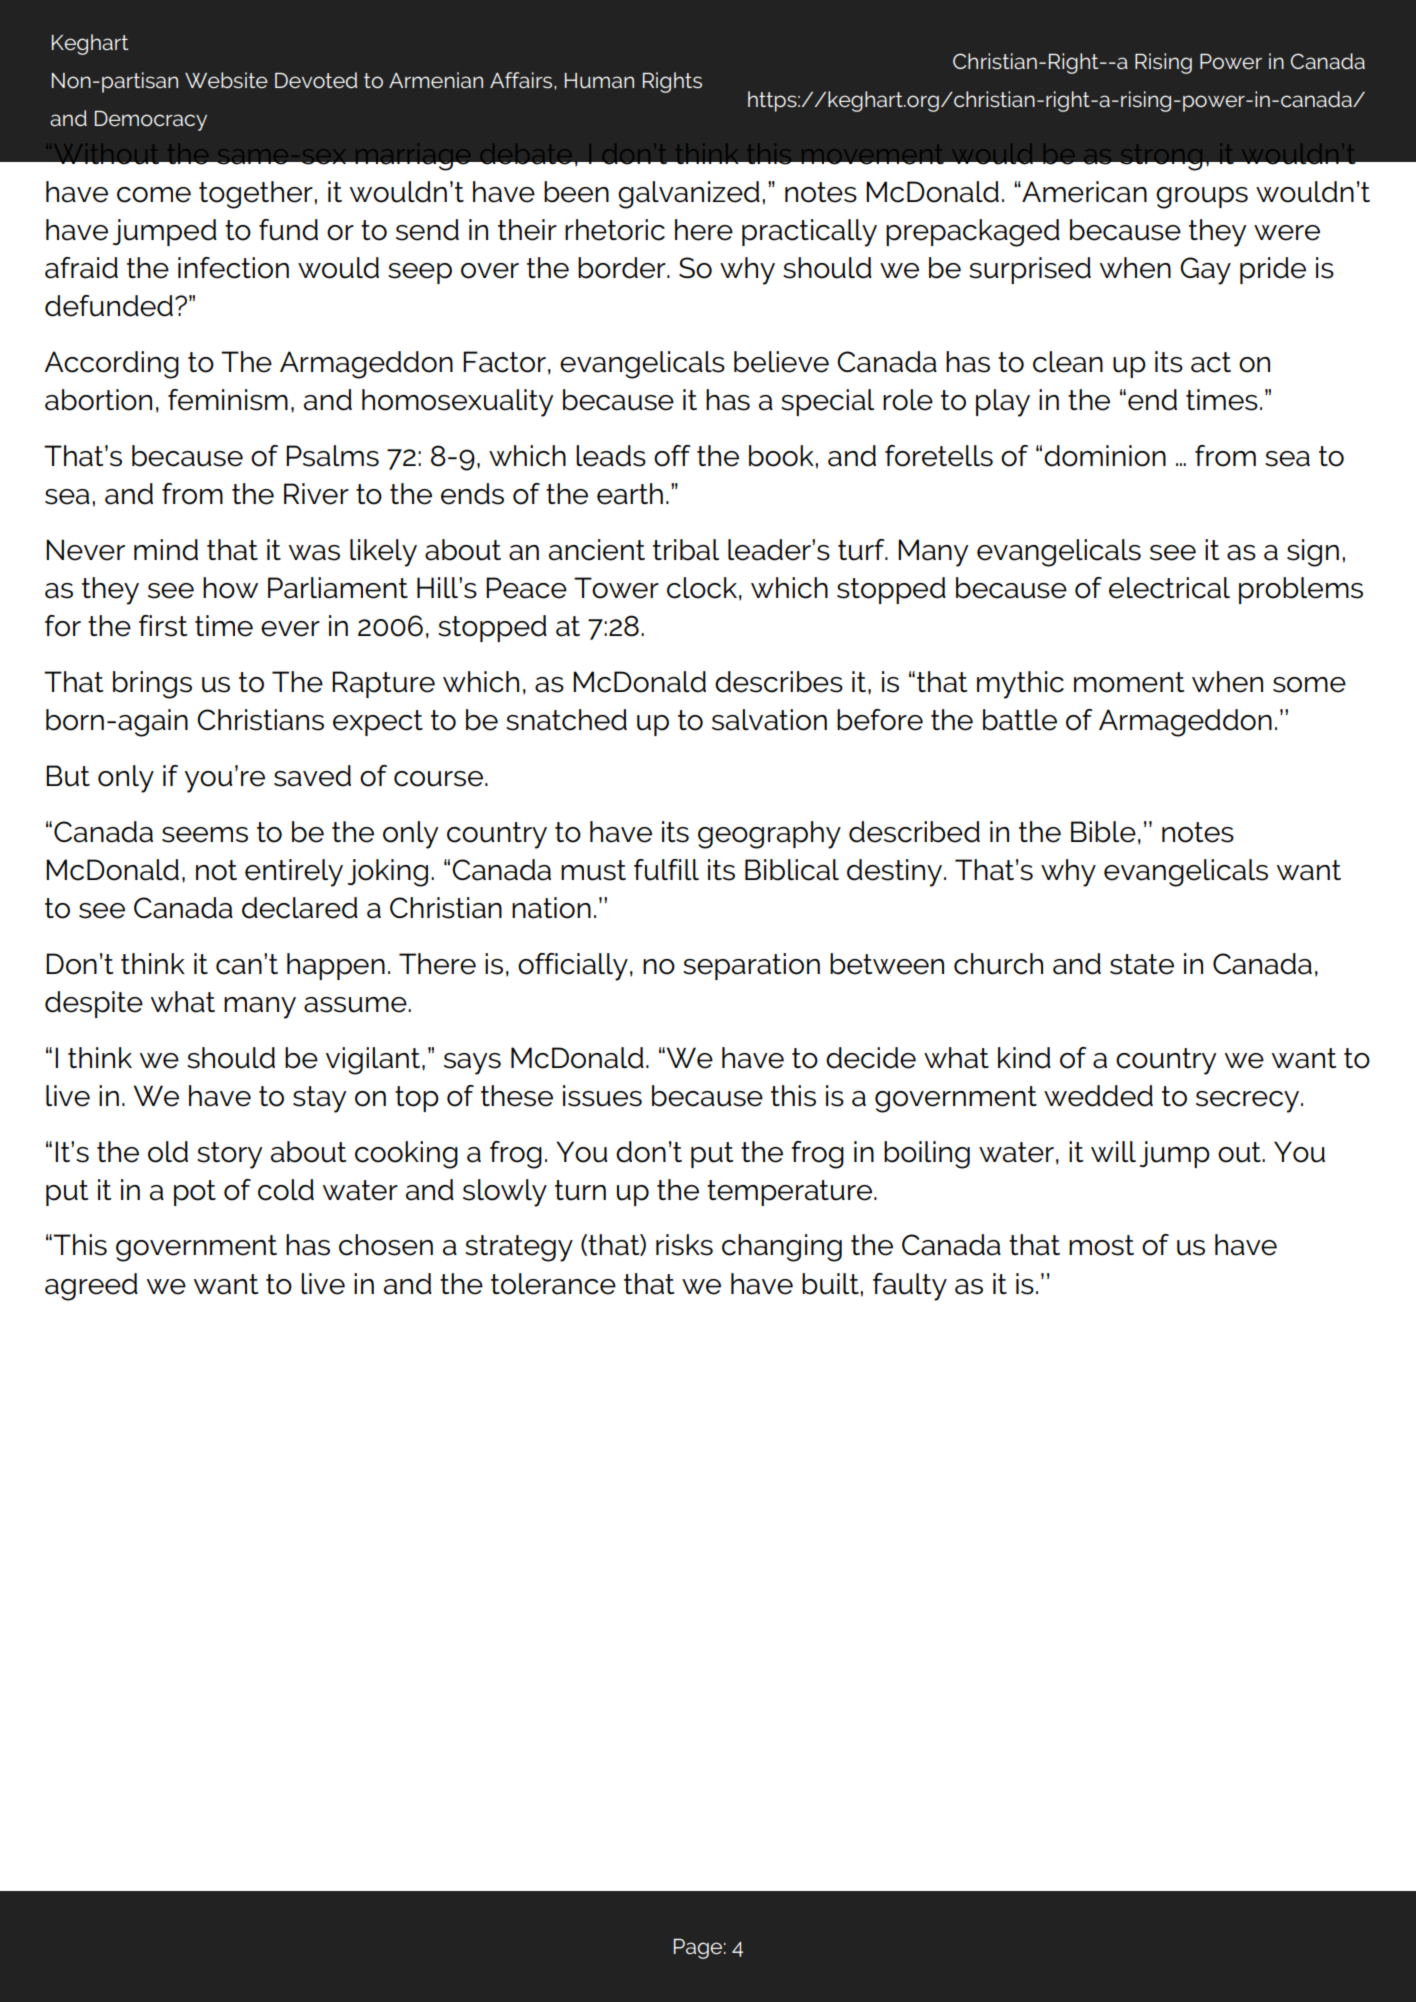 The height and width of the document is (2002, 1416). What do you see at coordinates (684, 1245) in the document?
I see `risks` at bounding box center [684, 1245].
